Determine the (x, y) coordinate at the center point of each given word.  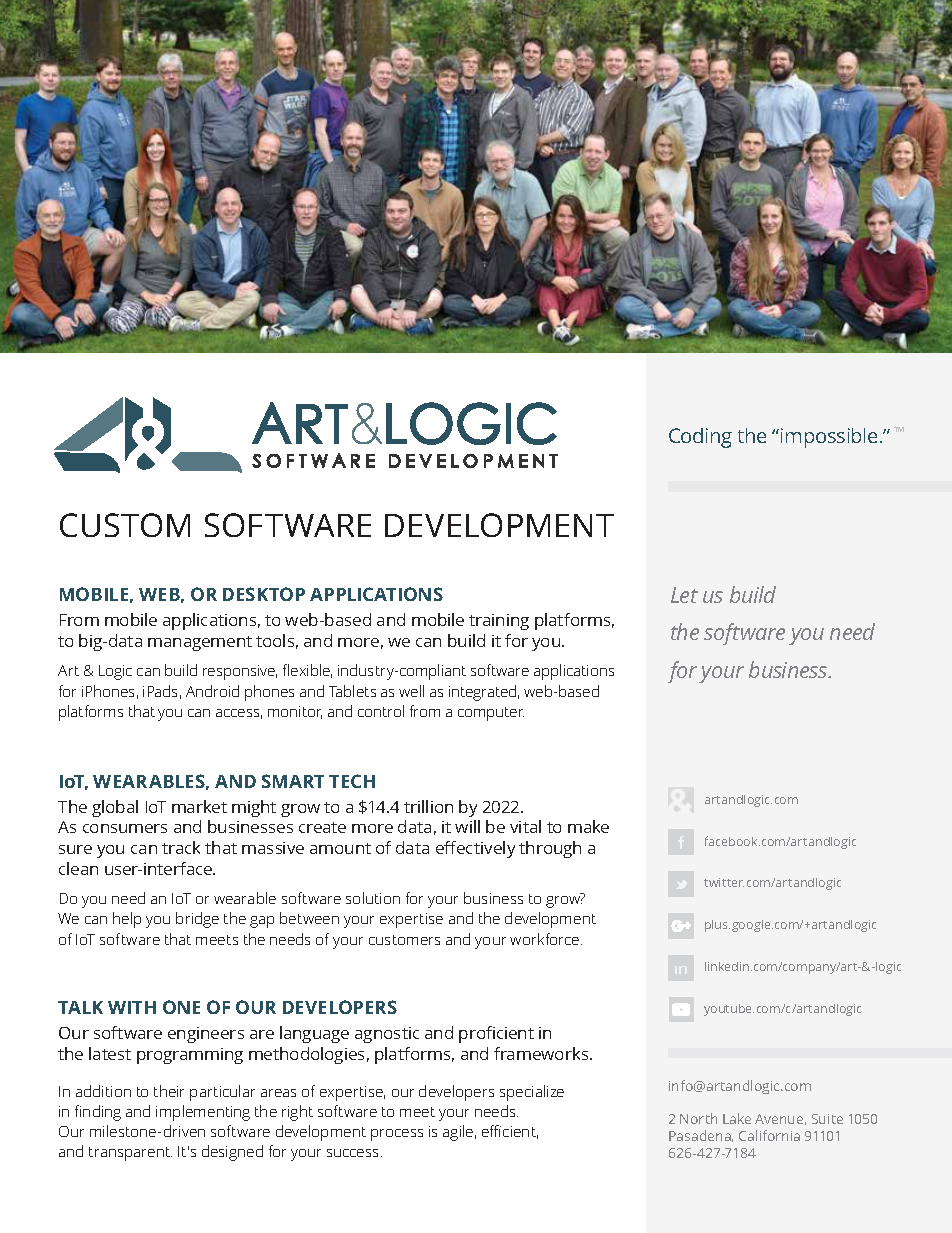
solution (373, 898)
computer (491, 714)
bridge (197, 920)
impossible (831, 438)
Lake (737, 1118)
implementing (203, 1113)
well (411, 691)
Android (212, 691)
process (397, 1135)
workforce (546, 939)
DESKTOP (264, 594)
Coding (700, 438)
